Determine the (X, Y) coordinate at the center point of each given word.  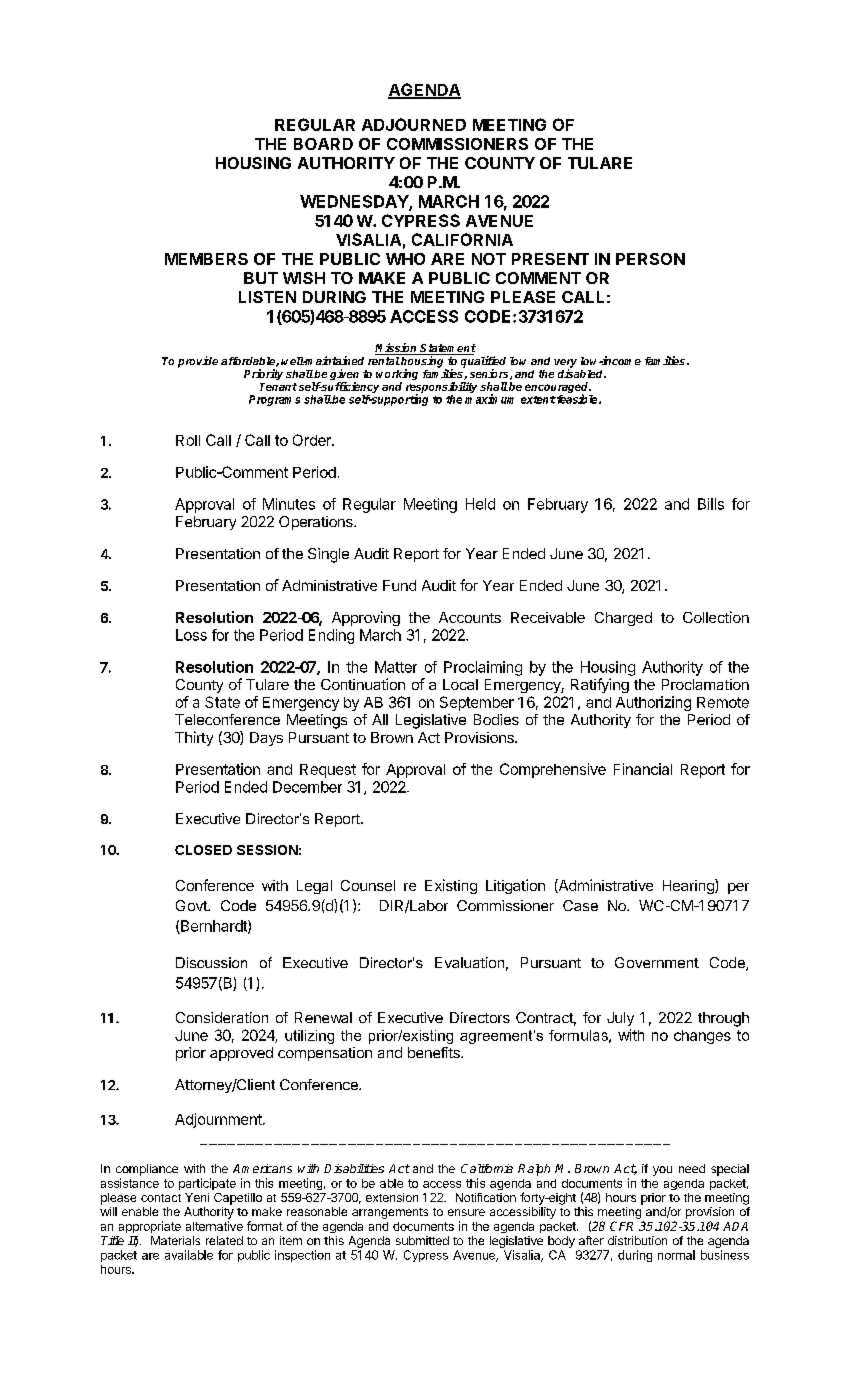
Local (460, 684)
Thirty (194, 738)
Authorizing (653, 703)
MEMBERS (206, 259)
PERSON (650, 259)
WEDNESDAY (355, 202)
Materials (175, 1240)
